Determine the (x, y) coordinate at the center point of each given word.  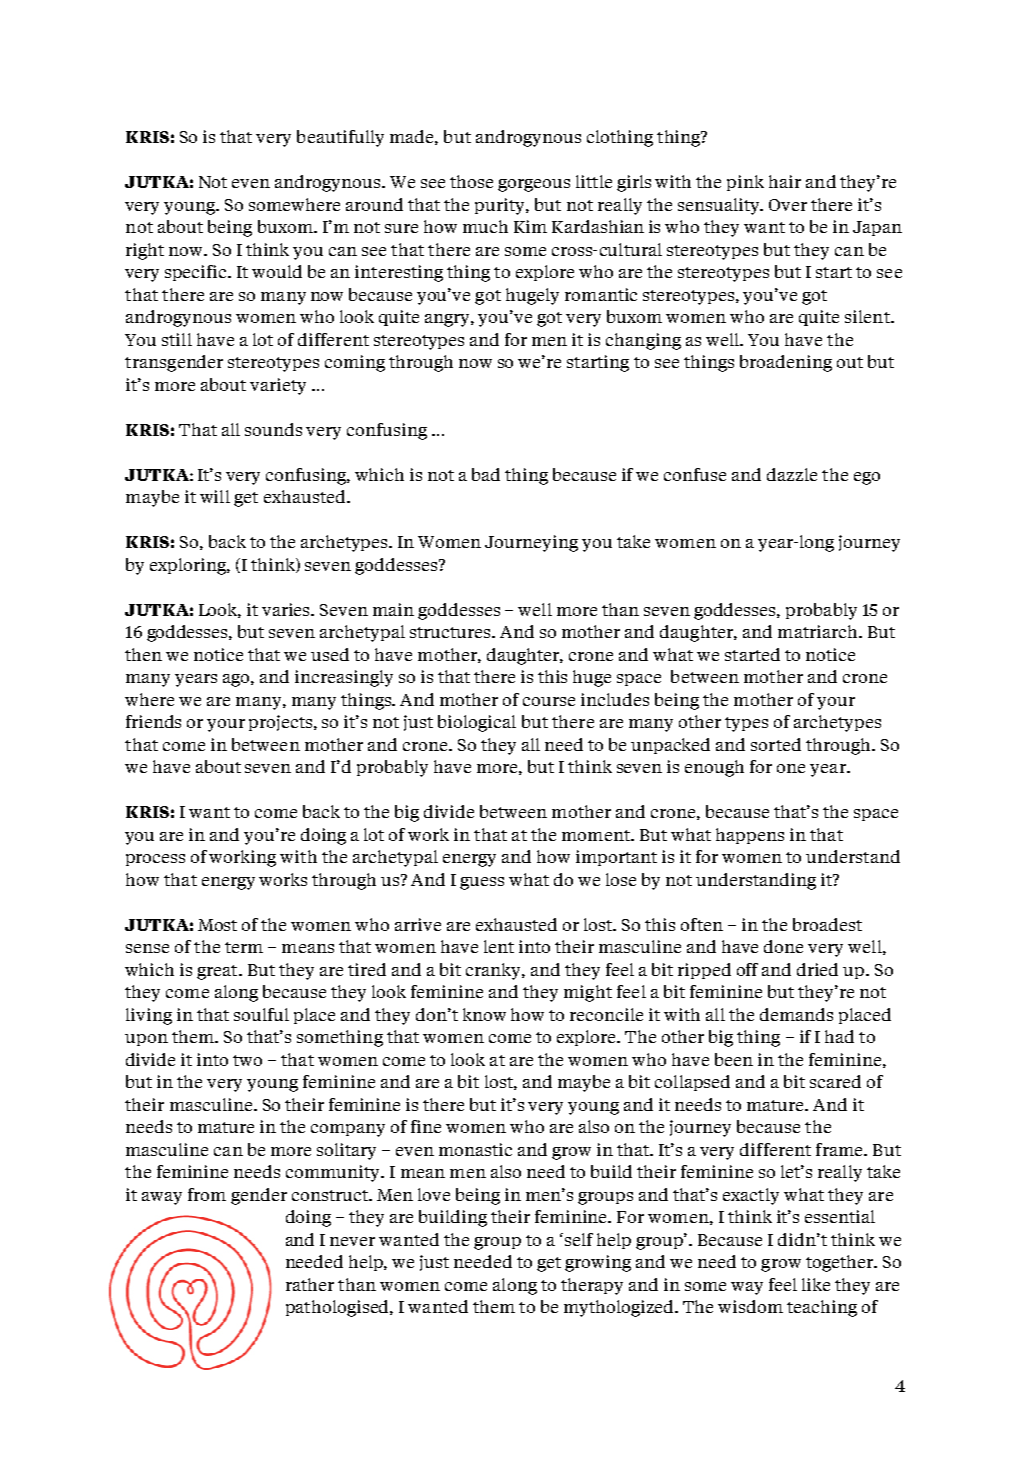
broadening (786, 363)
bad (486, 474)
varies (287, 609)
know (484, 1014)
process (155, 860)
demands (796, 1014)
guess (482, 883)
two (247, 1060)
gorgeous (534, 185)
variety (278, 386)
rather (310, 1284)
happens (750, 836)
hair (785, 181)
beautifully (340, 138)
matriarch (819, 631)
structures (452, 632)
